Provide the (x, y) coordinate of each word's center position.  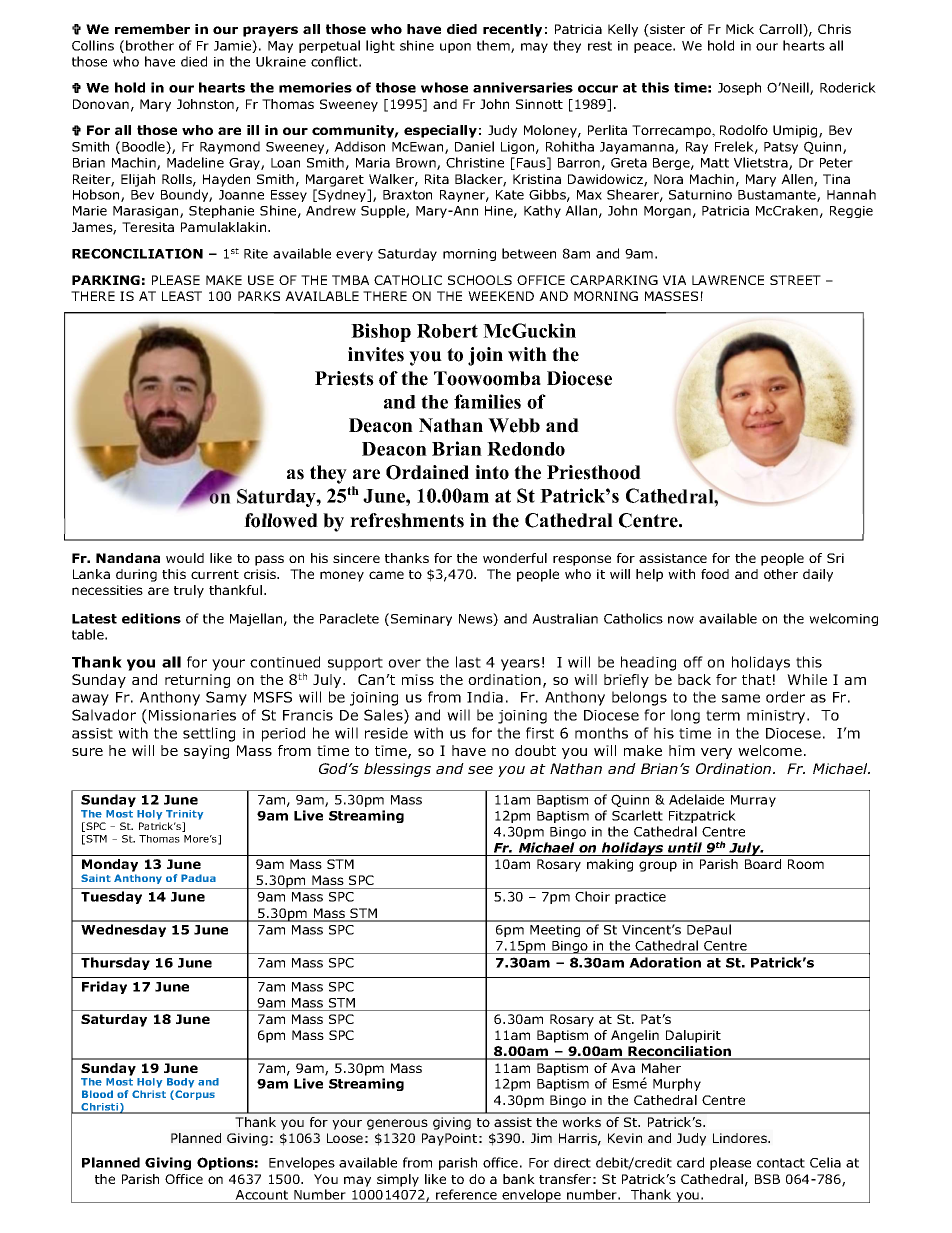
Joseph (739, 88)
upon (455, 48)
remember (152, 29)
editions (151, 618)
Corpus (194, 1095)
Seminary (421, 620)
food (715, 574)
